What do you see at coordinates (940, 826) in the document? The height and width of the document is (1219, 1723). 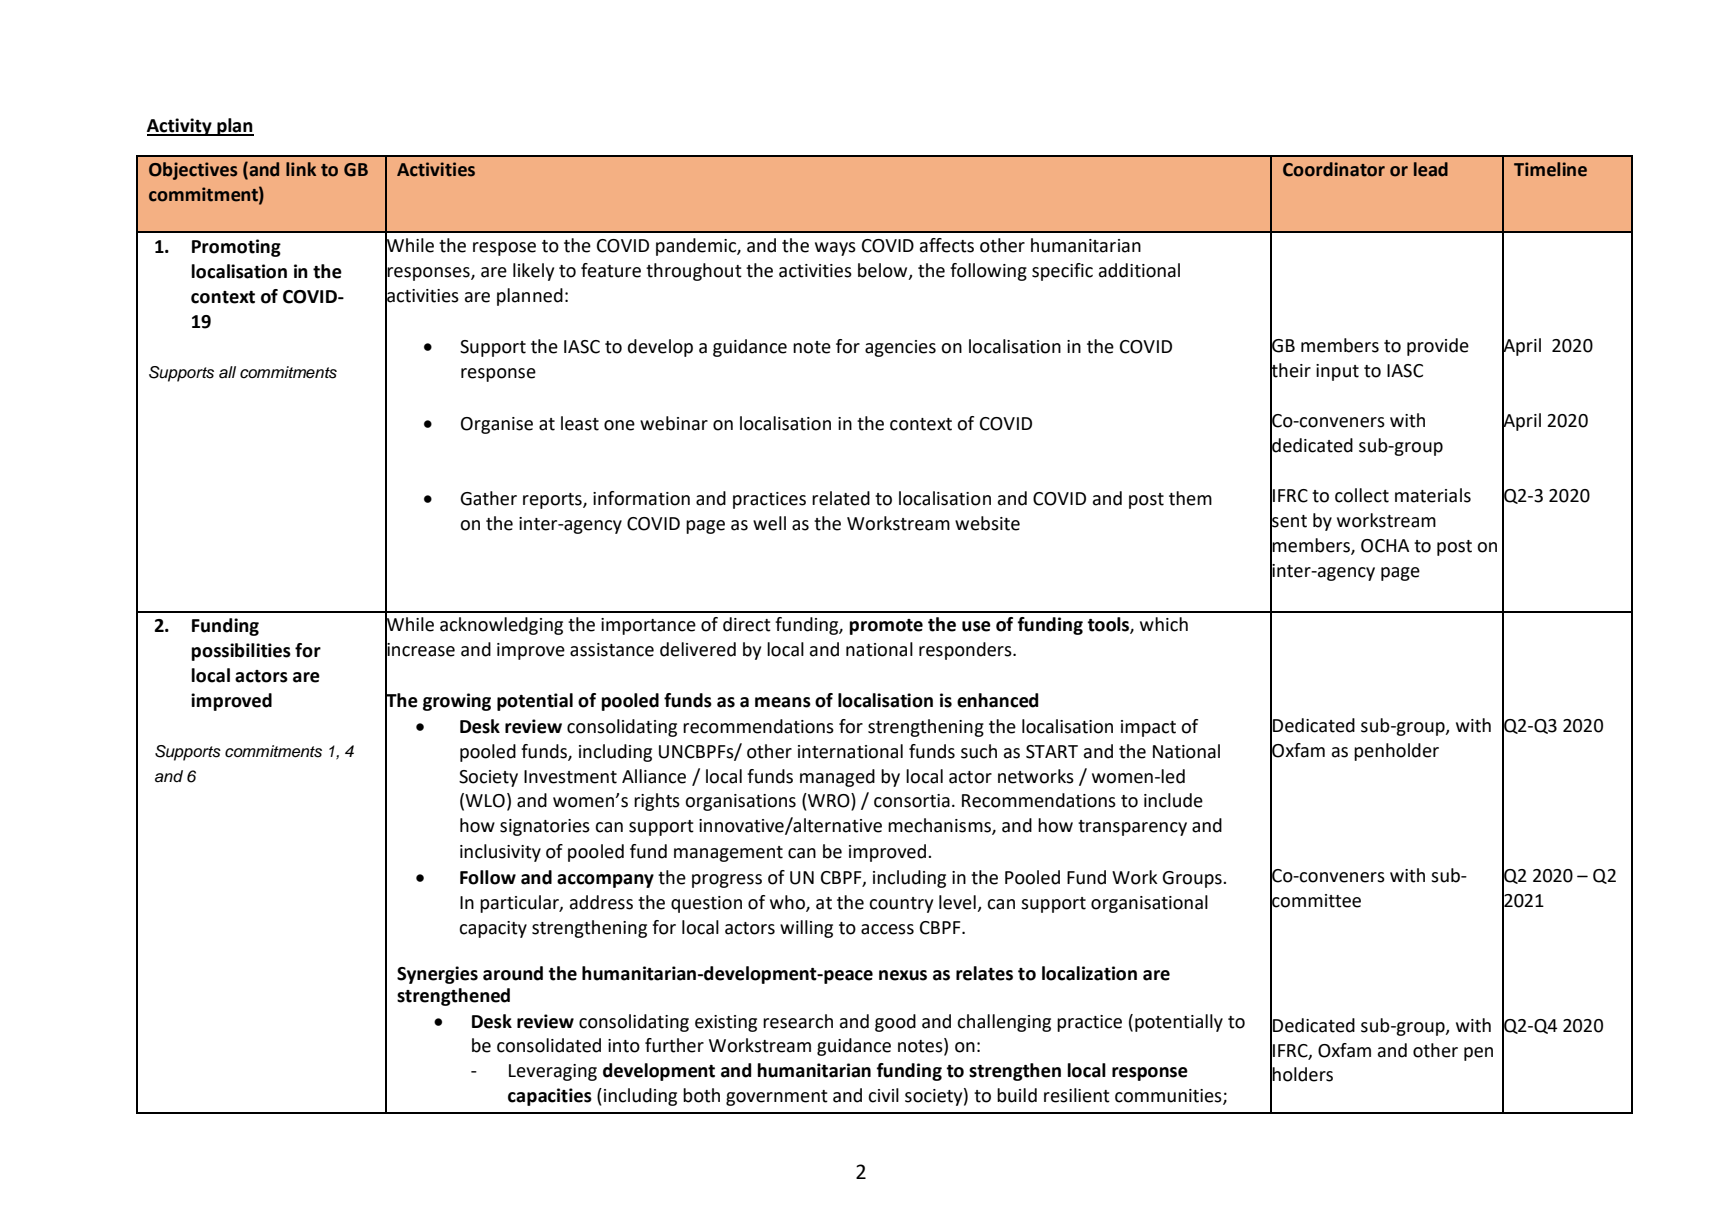 I see `mechanisms` at bounding box center [940, 826].
